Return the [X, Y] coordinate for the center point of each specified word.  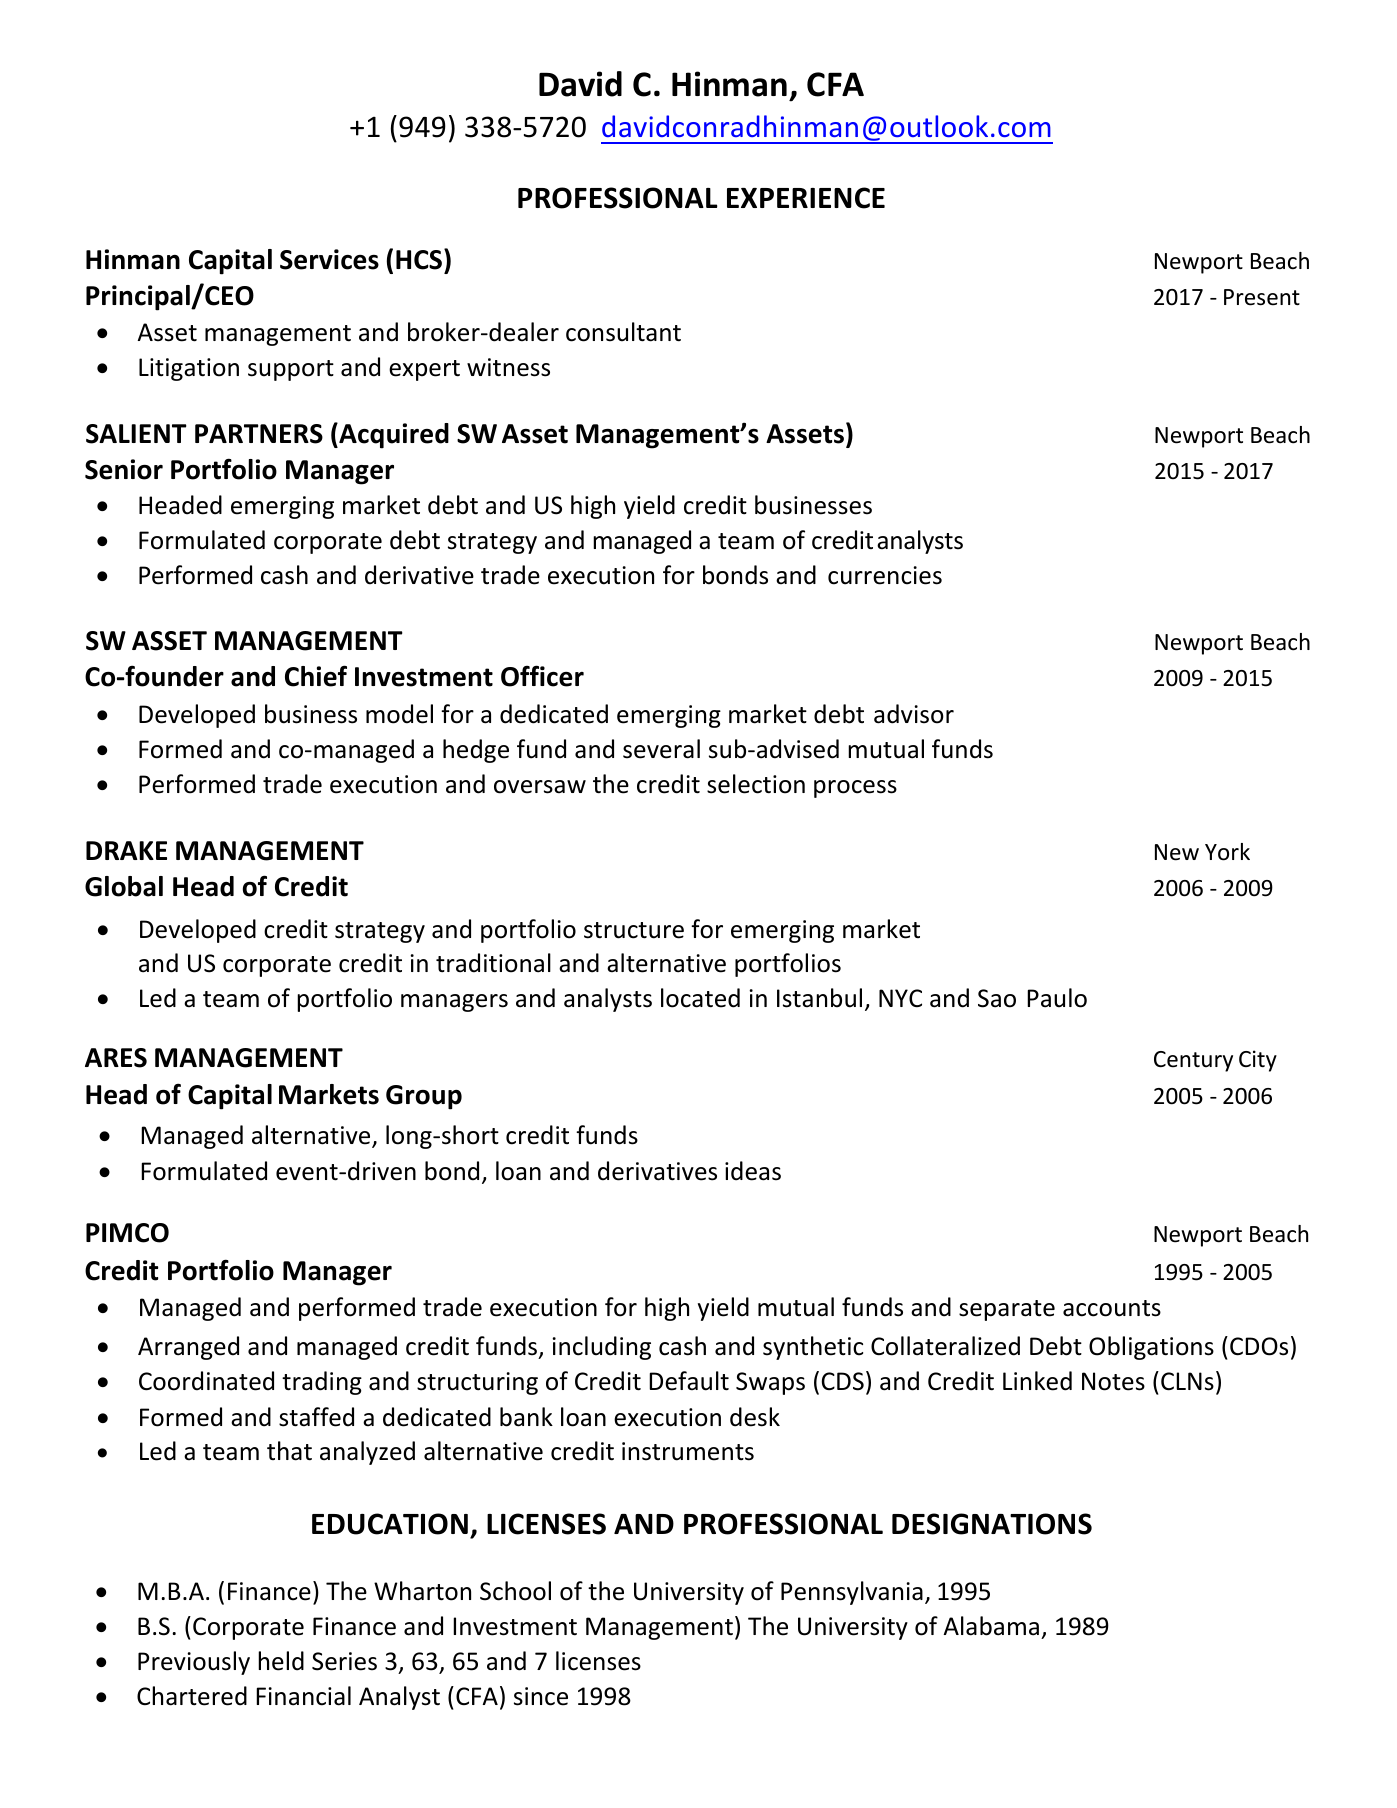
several [661, 749]
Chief [316, 676]
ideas [753, 1171]
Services [329, 259]
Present [1262, 297]
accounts [1112, 1308]
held [281, 1661]
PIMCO [127, 1233]
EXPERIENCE [806, 198]
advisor [914, 714]
